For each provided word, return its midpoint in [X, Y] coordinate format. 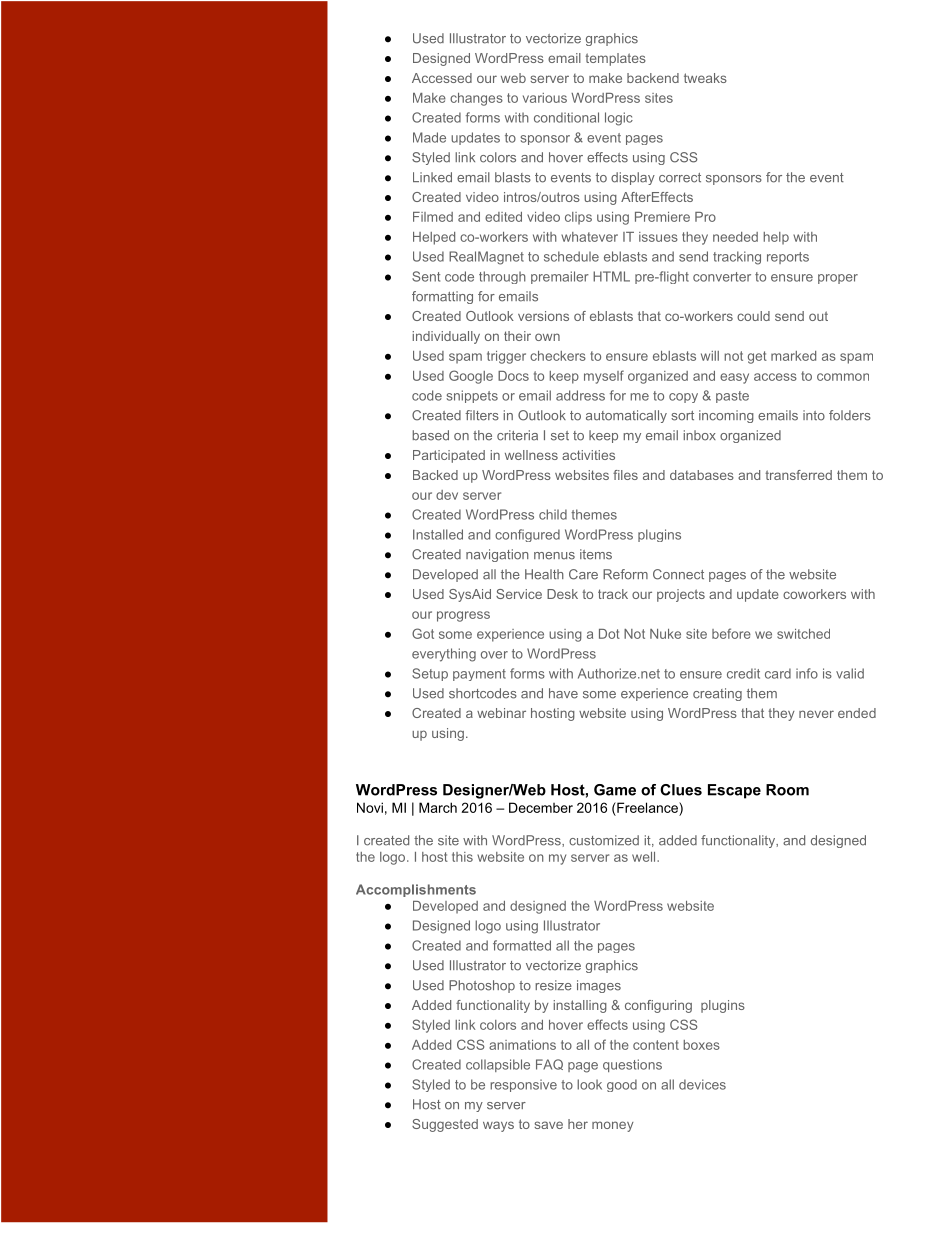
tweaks [705, 78]
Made [429, 137]
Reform [625, 574]
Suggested [445, 1125]
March [438, 807]
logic [619, 119]
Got [423, 633]
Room [787, 790]
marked [793, 356]
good [622, 1085]
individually [446, 337]
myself [604, 377]
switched [803, 634]
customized [604, 840]
